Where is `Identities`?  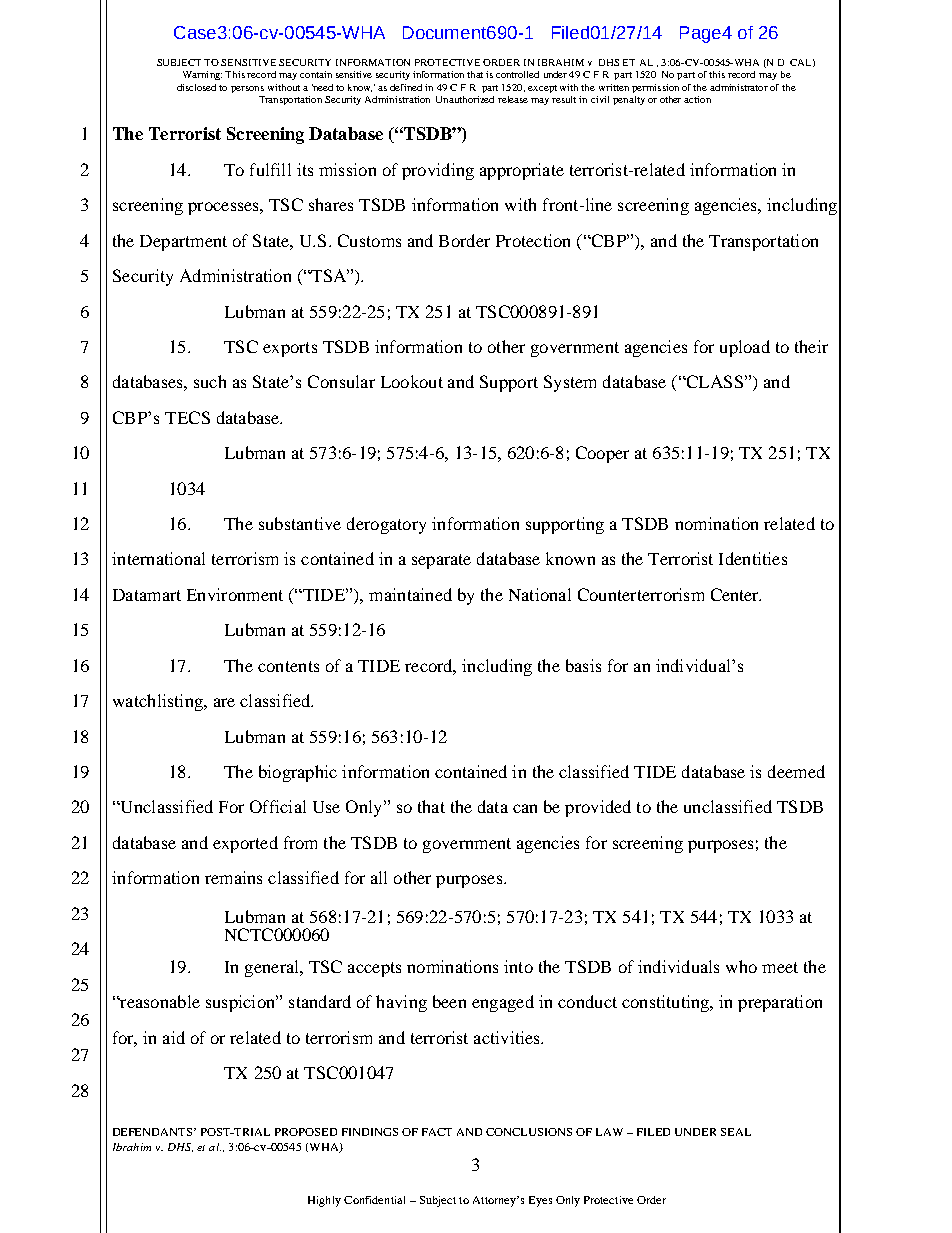 Identities is located at coordinates (753, 558).
